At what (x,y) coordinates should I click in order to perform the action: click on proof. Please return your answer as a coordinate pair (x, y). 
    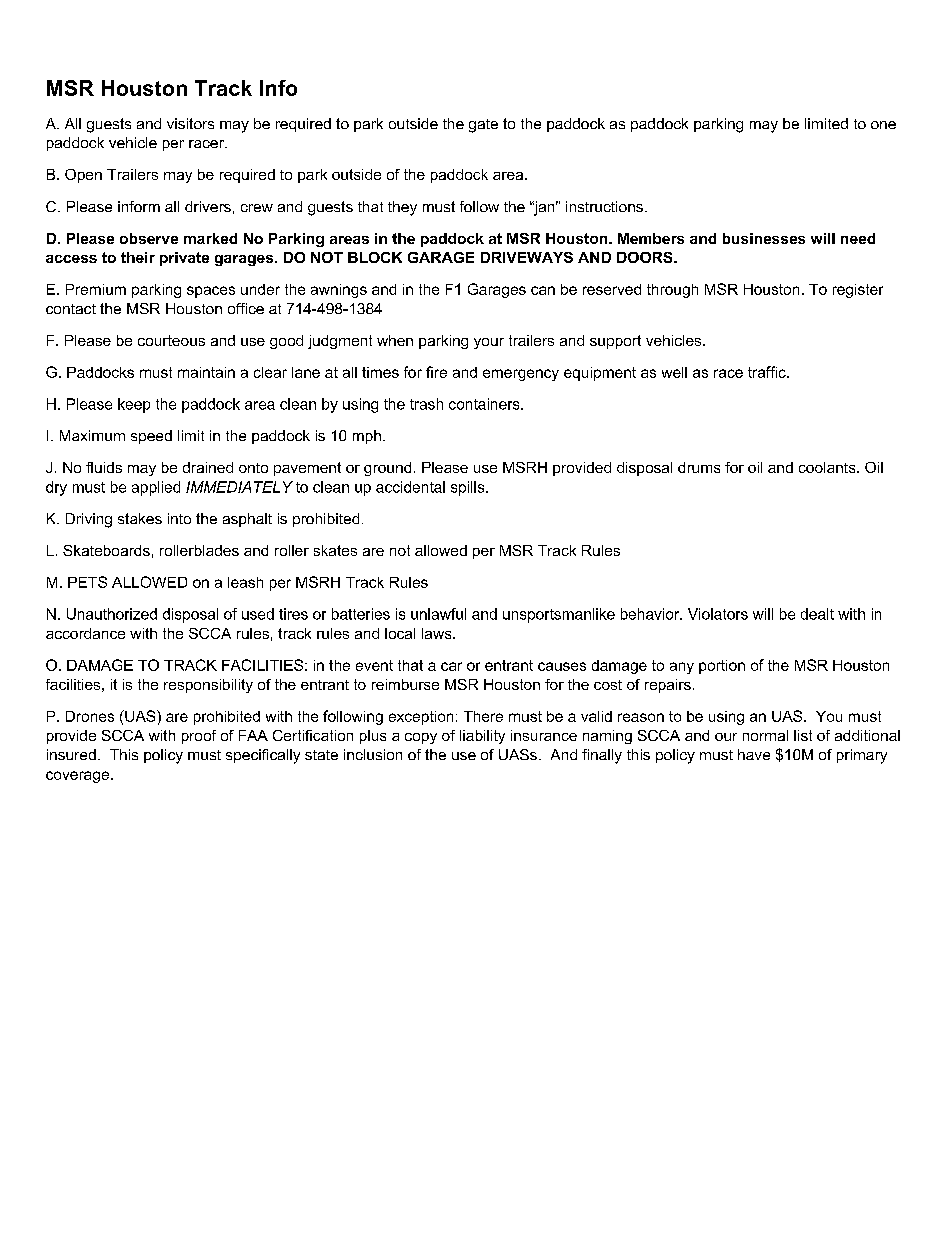
    Looking at the image, I should click on (199, 737).
